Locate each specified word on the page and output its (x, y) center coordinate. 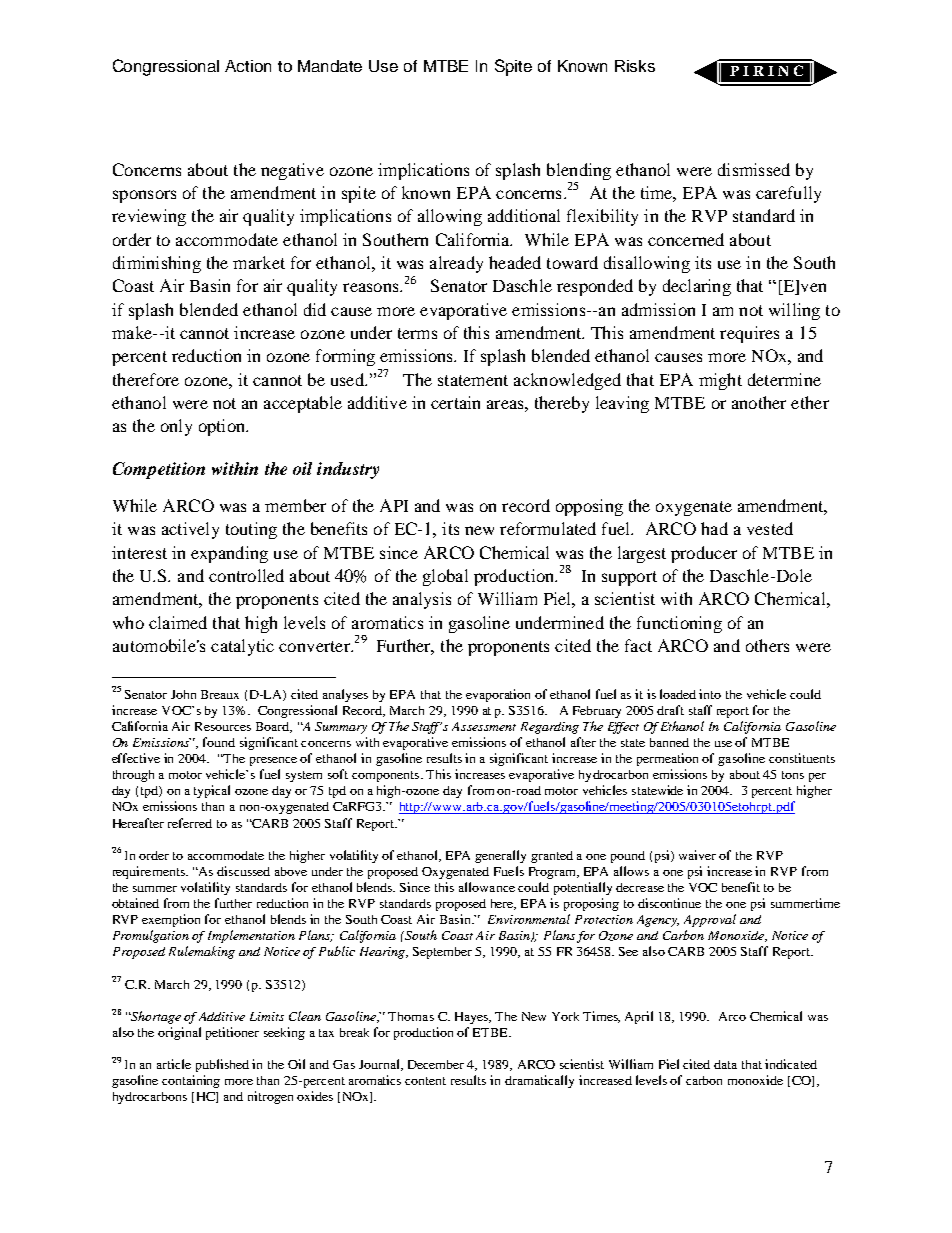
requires (749, 334)
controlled (246, 575)
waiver (697, 855)
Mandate (330, 66)
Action (248, 66)
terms (417, 333)
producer (704, 554)
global (445, 577)
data (725, 1064)
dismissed (754, 169)
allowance (487, 887)
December (436, 1064)
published (222, 1065)
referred (190, 823)
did (315, 309)
